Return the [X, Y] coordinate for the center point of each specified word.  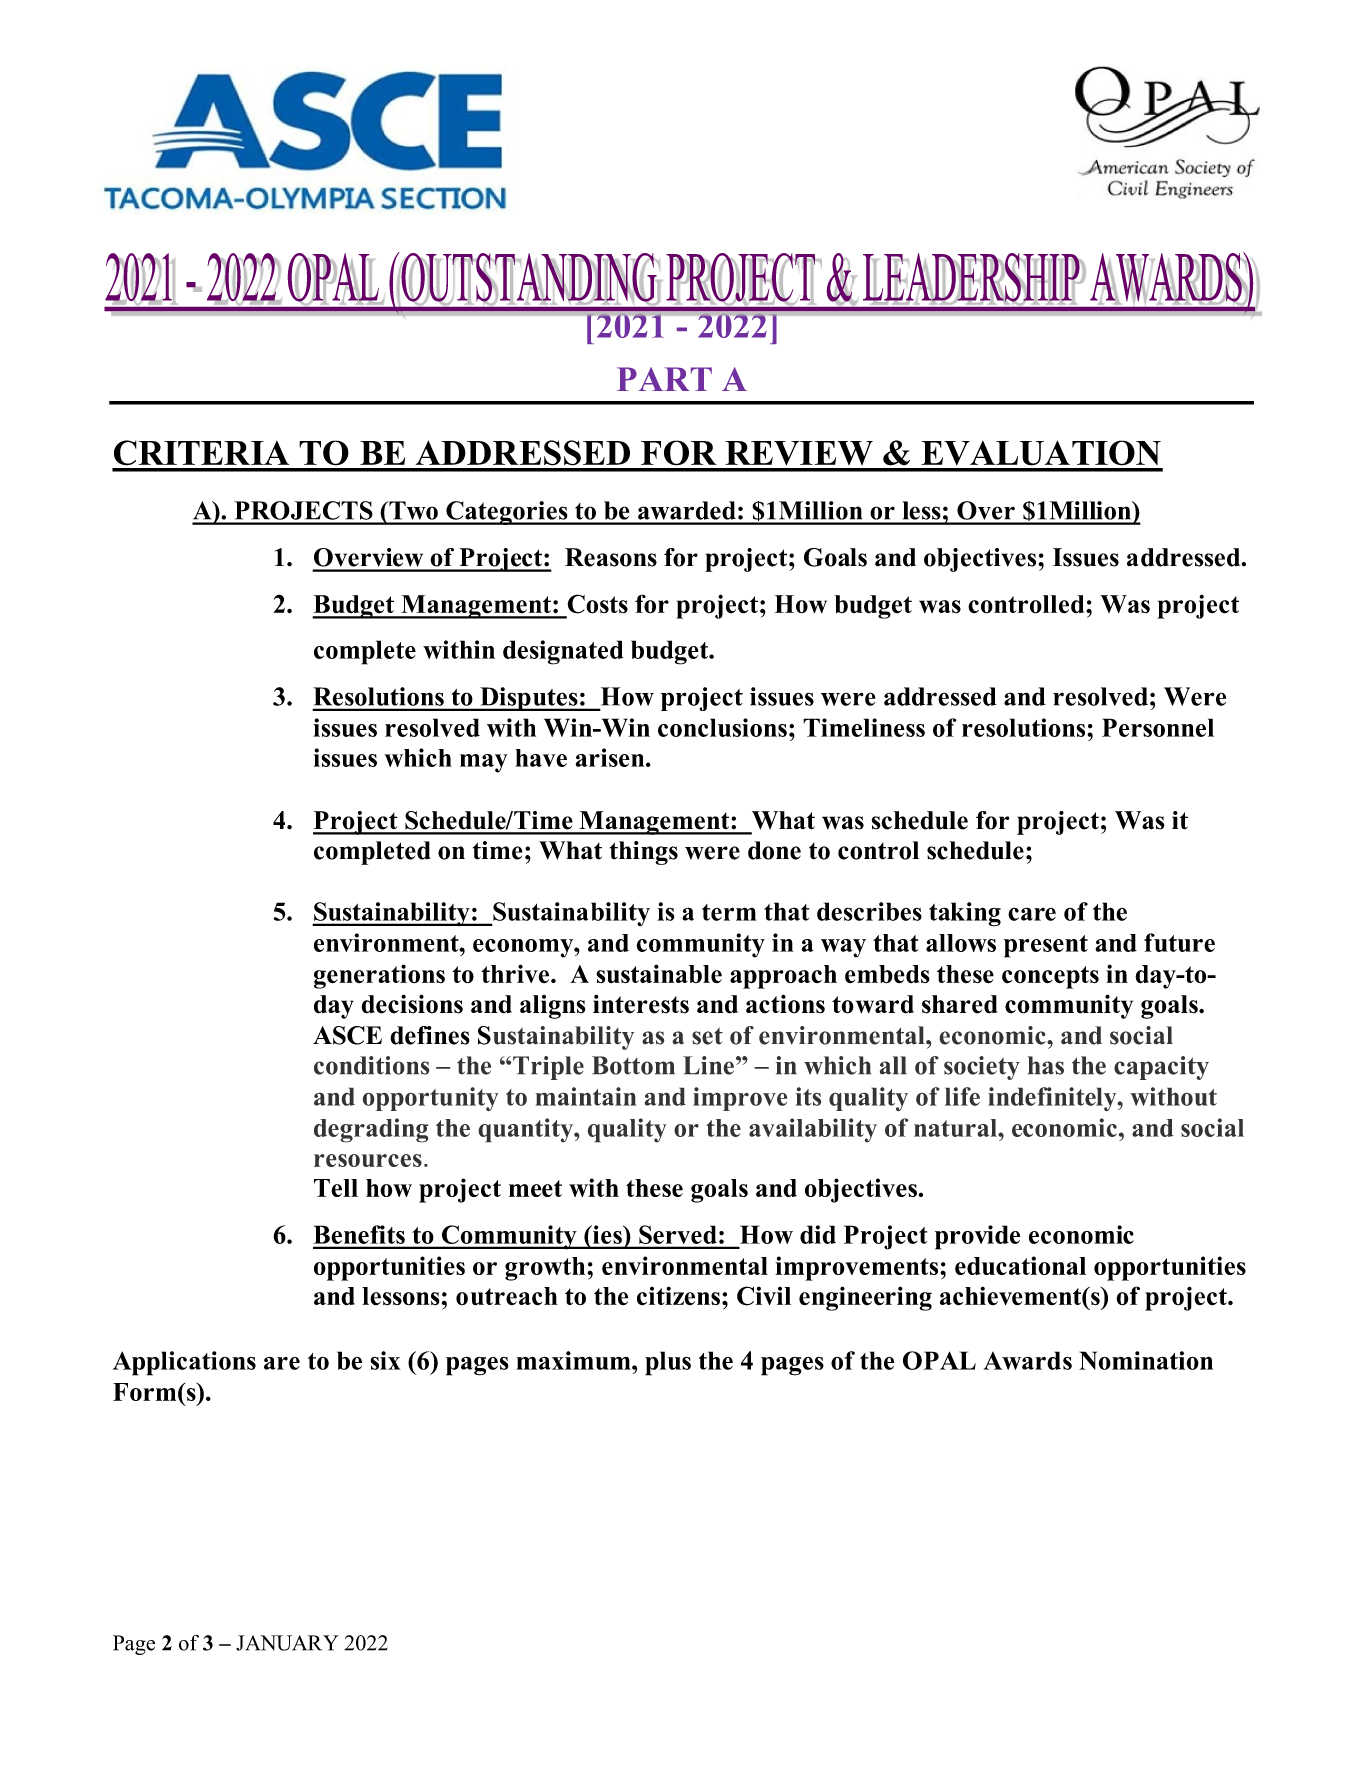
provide [977, 1237]
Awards [1027, 1360]
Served [678, 1234]
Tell [336, 1188]
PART [664, 379]
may [484, 763]
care [1032, 914]
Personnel [1158, 727]
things [644, 853]
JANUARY [287, 1643]
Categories [507, 513]
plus [668, 1363]
